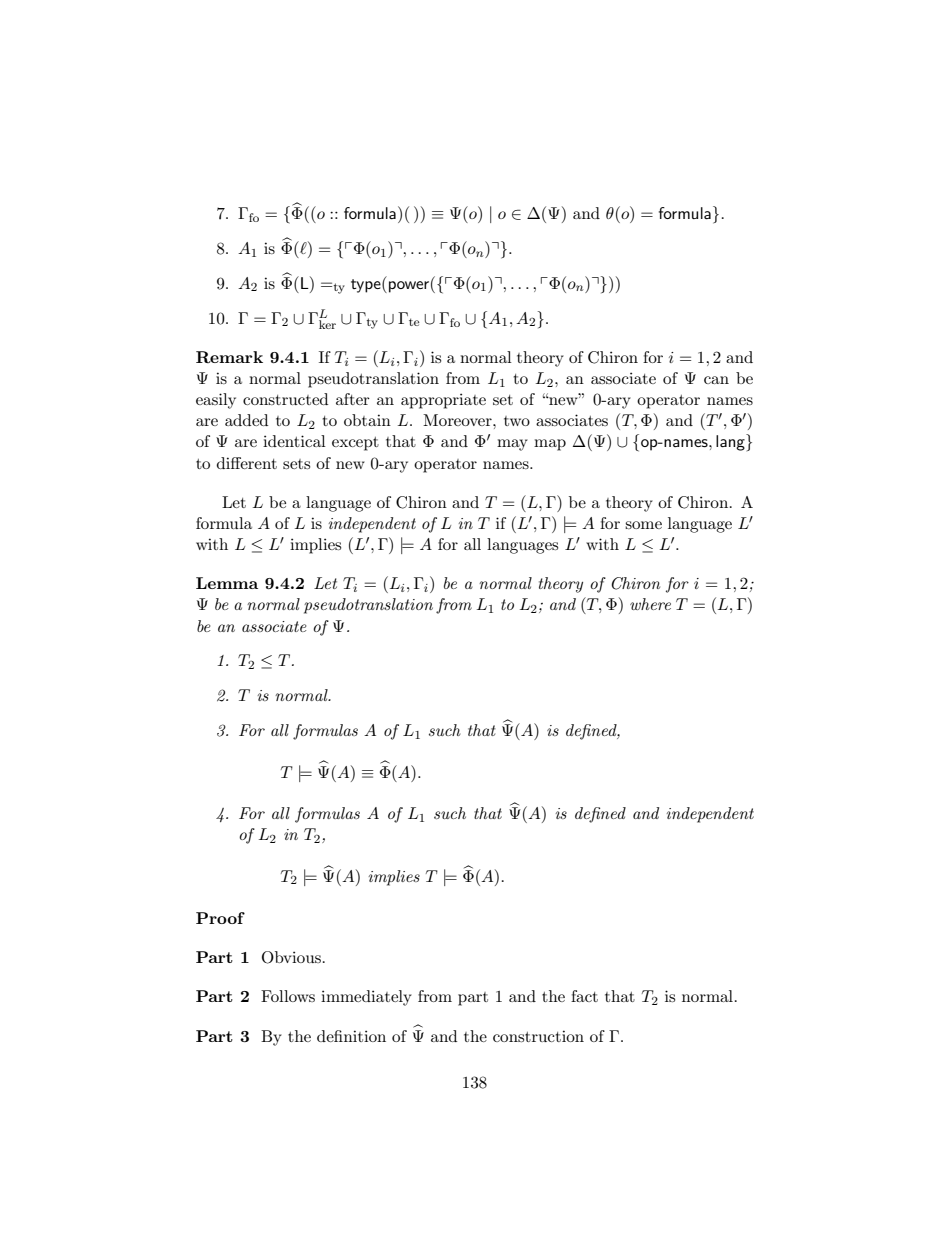  What do you see at coordinates (443, 401) in the screenshot?
I see `appropriate` at bounding box center [443, 401].
